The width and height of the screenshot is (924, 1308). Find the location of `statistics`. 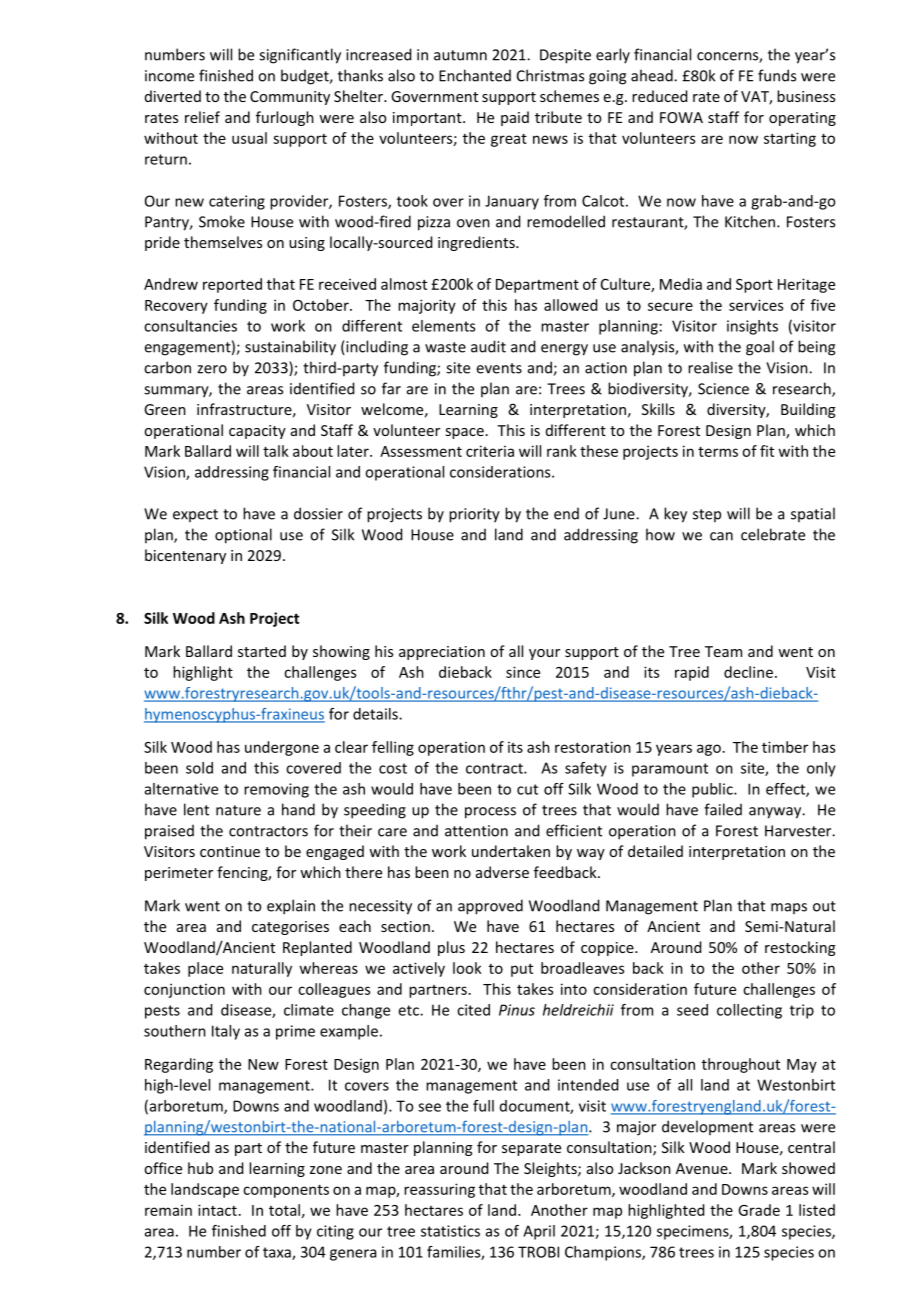

statistics is located at coordinates (450, 1231).
